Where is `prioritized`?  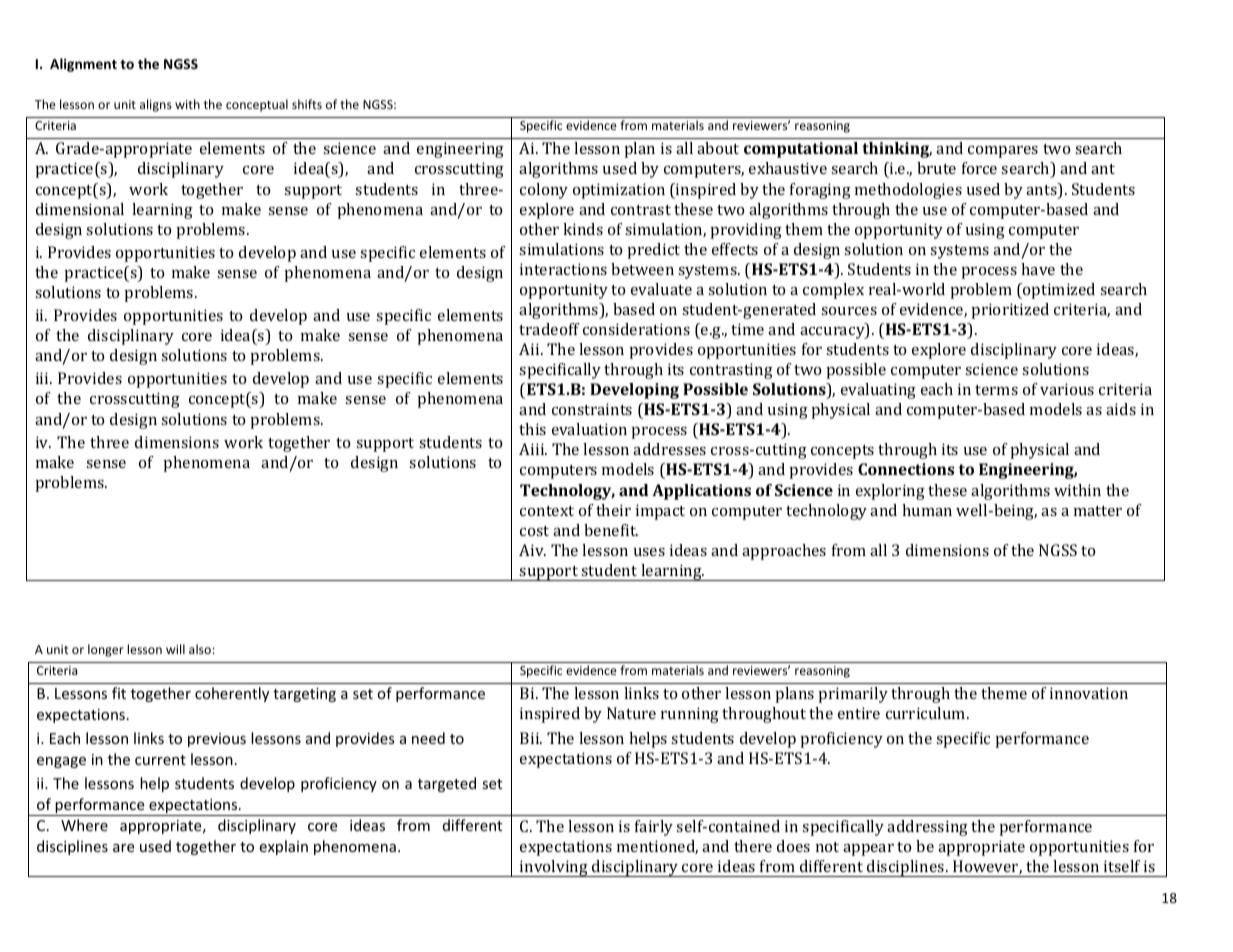 prioritized is located at coordinates (1010, 311).
